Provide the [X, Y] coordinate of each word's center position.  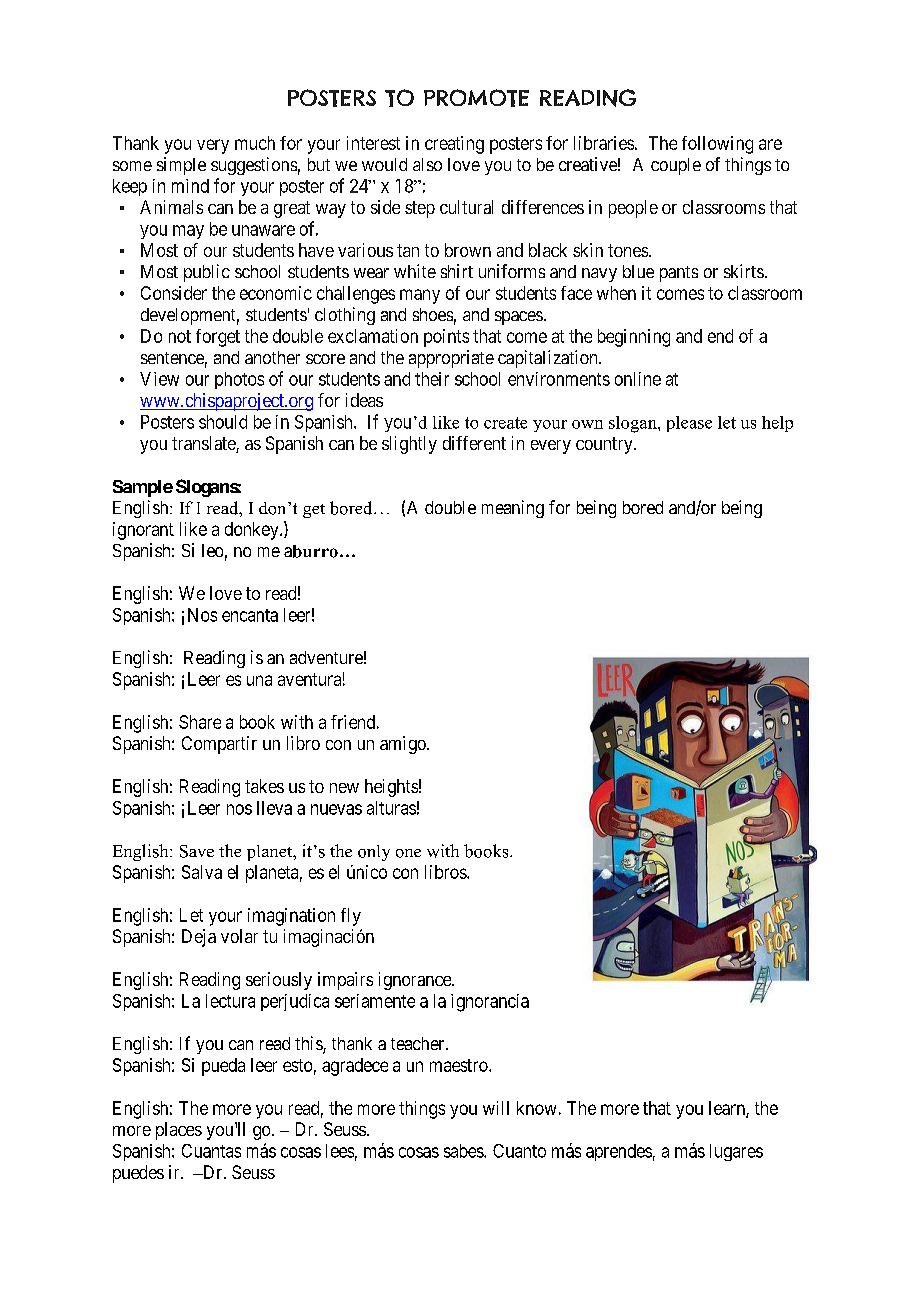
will [496, 1108]
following [717, 145]
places [179, 1131]
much [255, 143]
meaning [513, 509]
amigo [404, 745]
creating [454, 145]
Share [200, 722]
